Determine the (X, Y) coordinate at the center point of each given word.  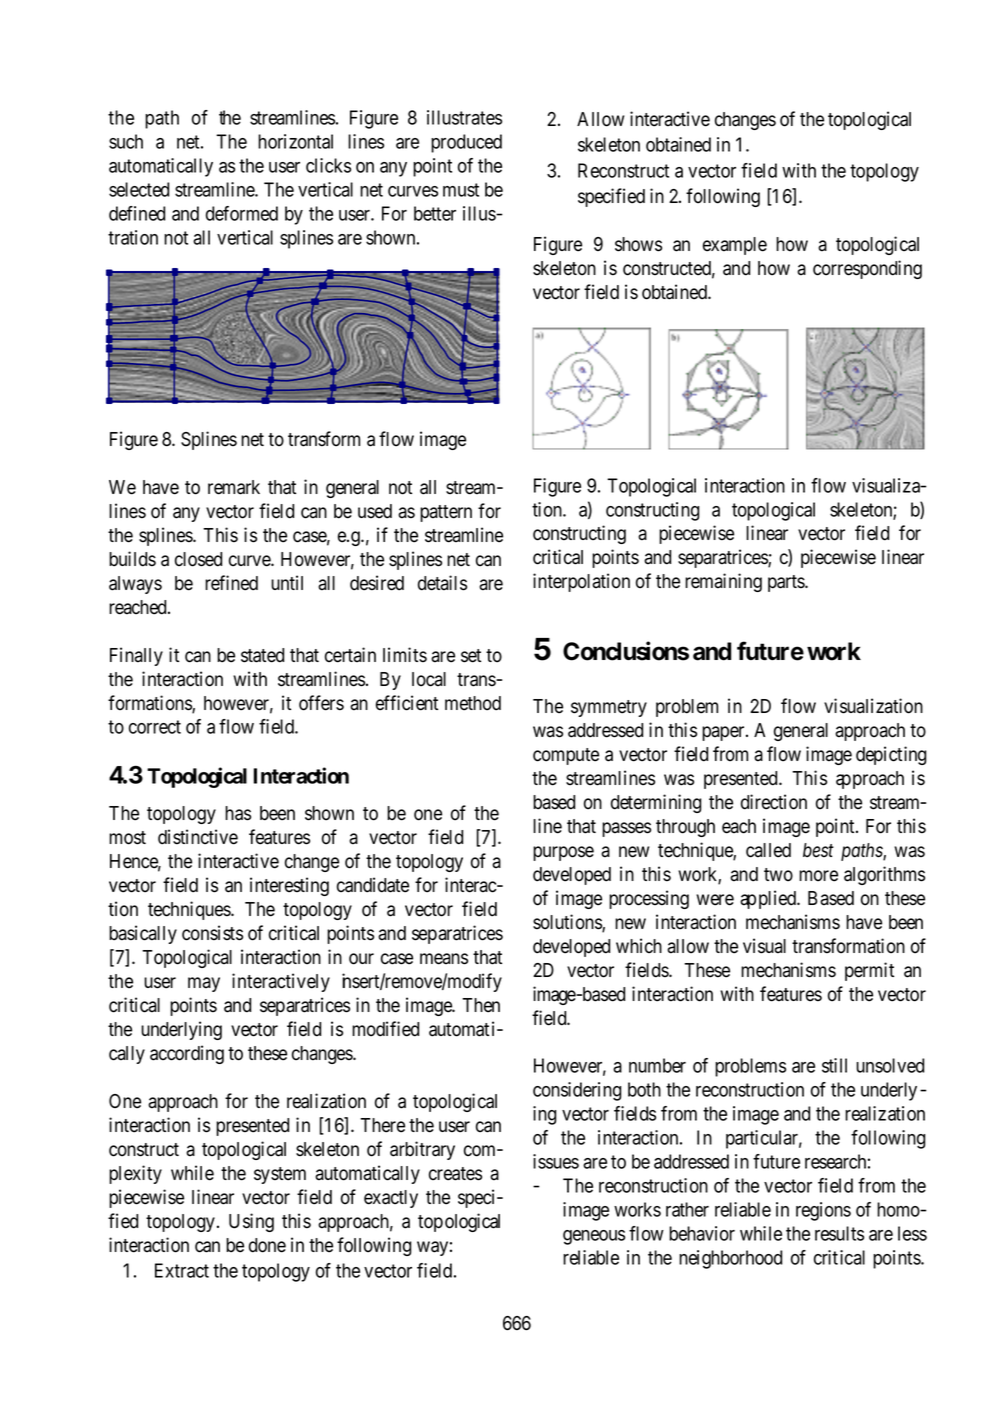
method (473, 703)
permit (869, 971)
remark (234, 487)
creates (455, 1174)
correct (155, 727)
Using (251, 1222)
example (735, 246)
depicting (891, 755)
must (461, 190)
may (204, 984)
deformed (242, 213)
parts (787, 583)
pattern (446, 513)
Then (481, 1005)
